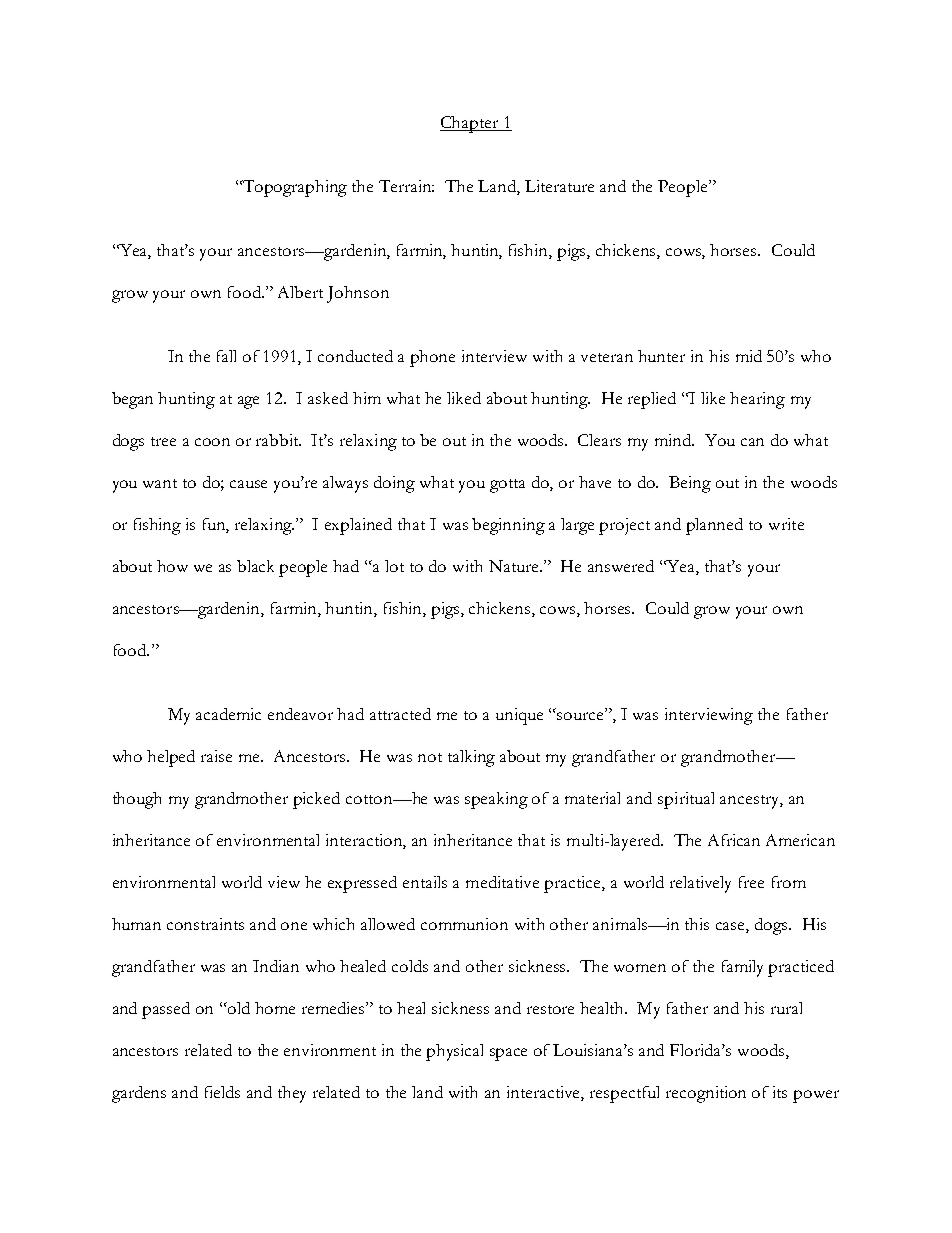 The width and height of the document is (952, 1233). Describe the element at coordinates (714, 526) in the document. I see `planned` at that location.
